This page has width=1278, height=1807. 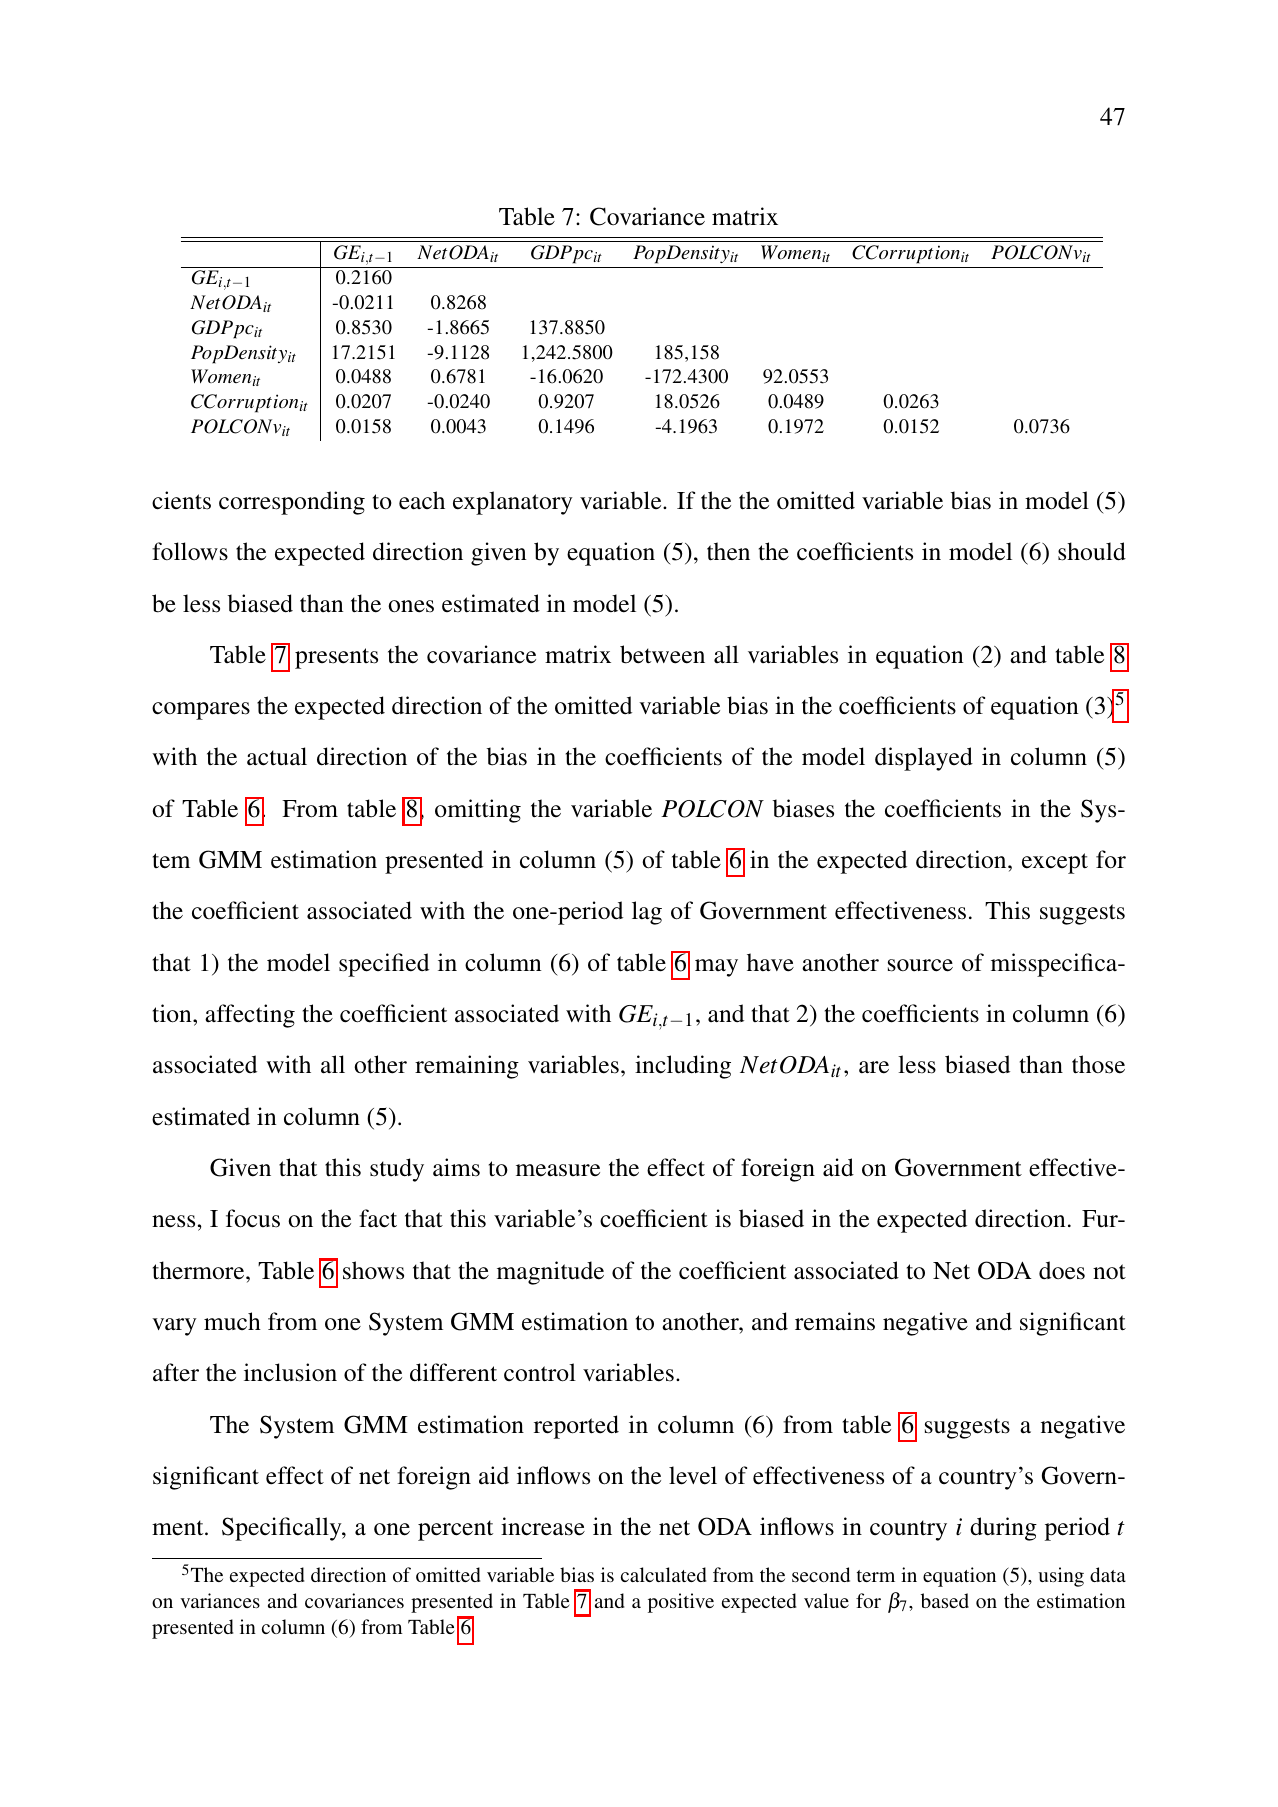 I want to click on using, so click(x=1061, y=1577).
